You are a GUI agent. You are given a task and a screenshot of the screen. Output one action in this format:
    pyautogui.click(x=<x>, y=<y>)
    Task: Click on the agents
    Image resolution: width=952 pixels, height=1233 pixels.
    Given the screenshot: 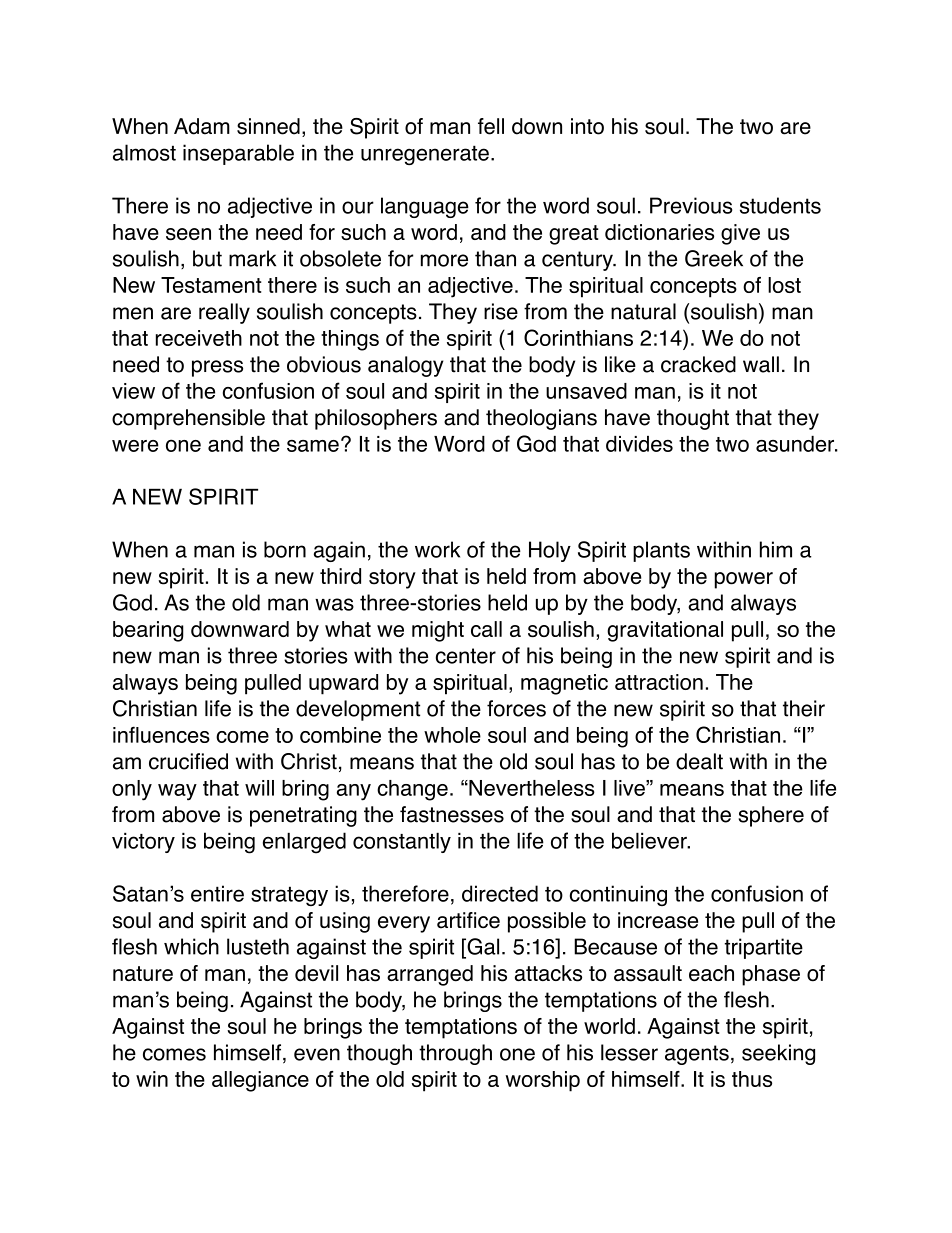 What is the action you would take?
    pyautogui.click(x=697, y=1055)
